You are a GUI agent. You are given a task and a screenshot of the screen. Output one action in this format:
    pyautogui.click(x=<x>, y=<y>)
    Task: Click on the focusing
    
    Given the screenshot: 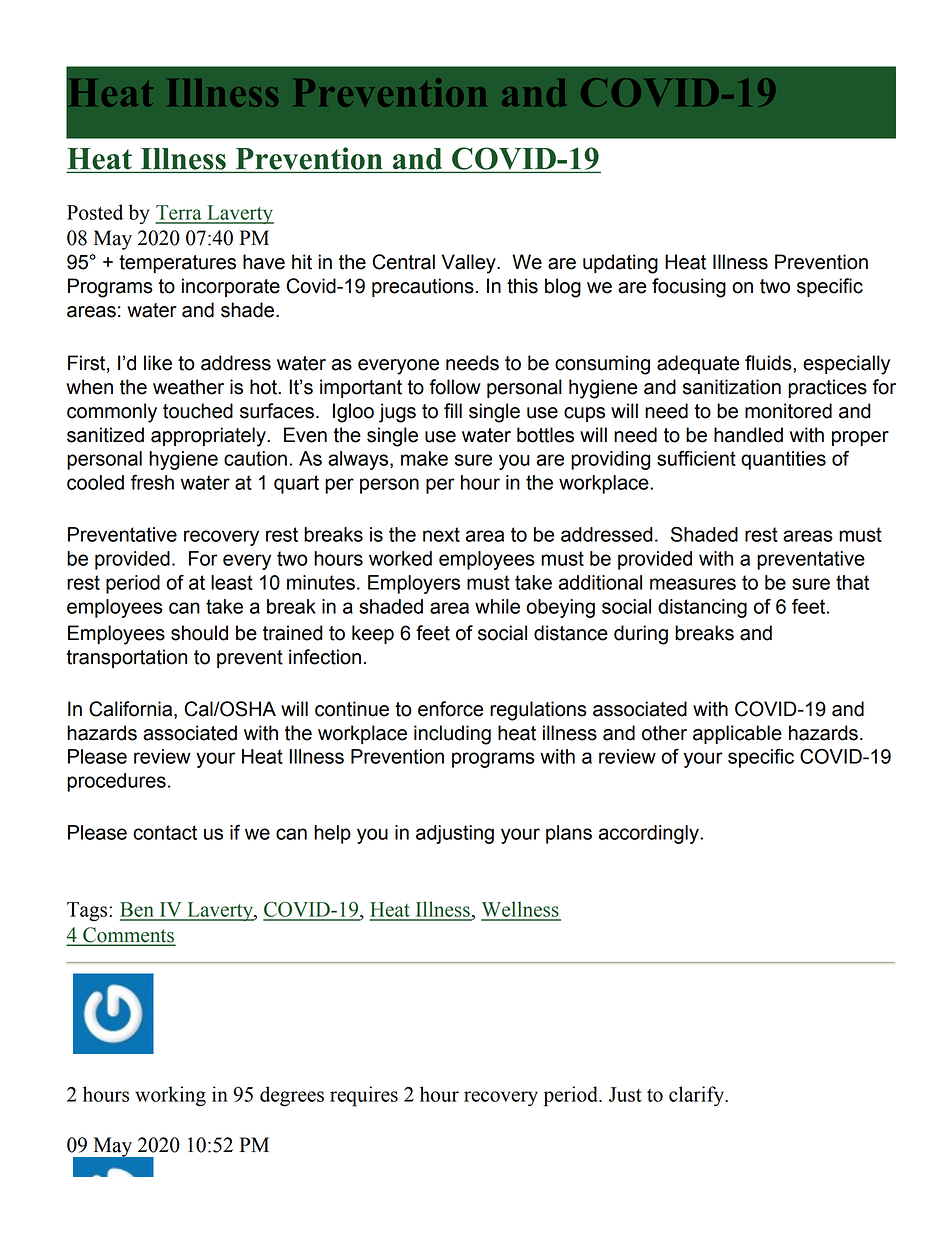 What is the action you would take?
    pyautogui.click(x=689, y=288)
